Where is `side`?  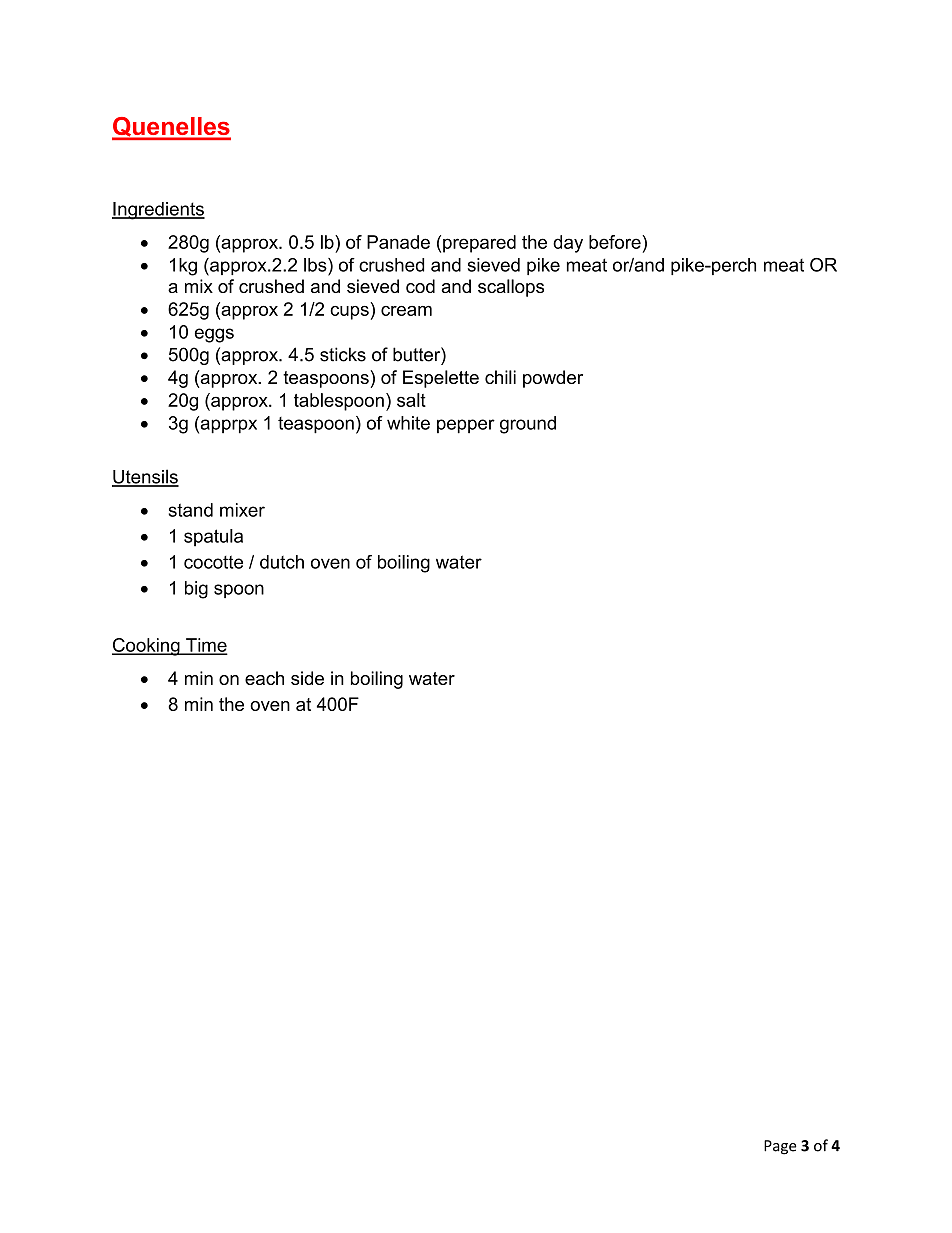 side is located at coordinates (307, 678).
